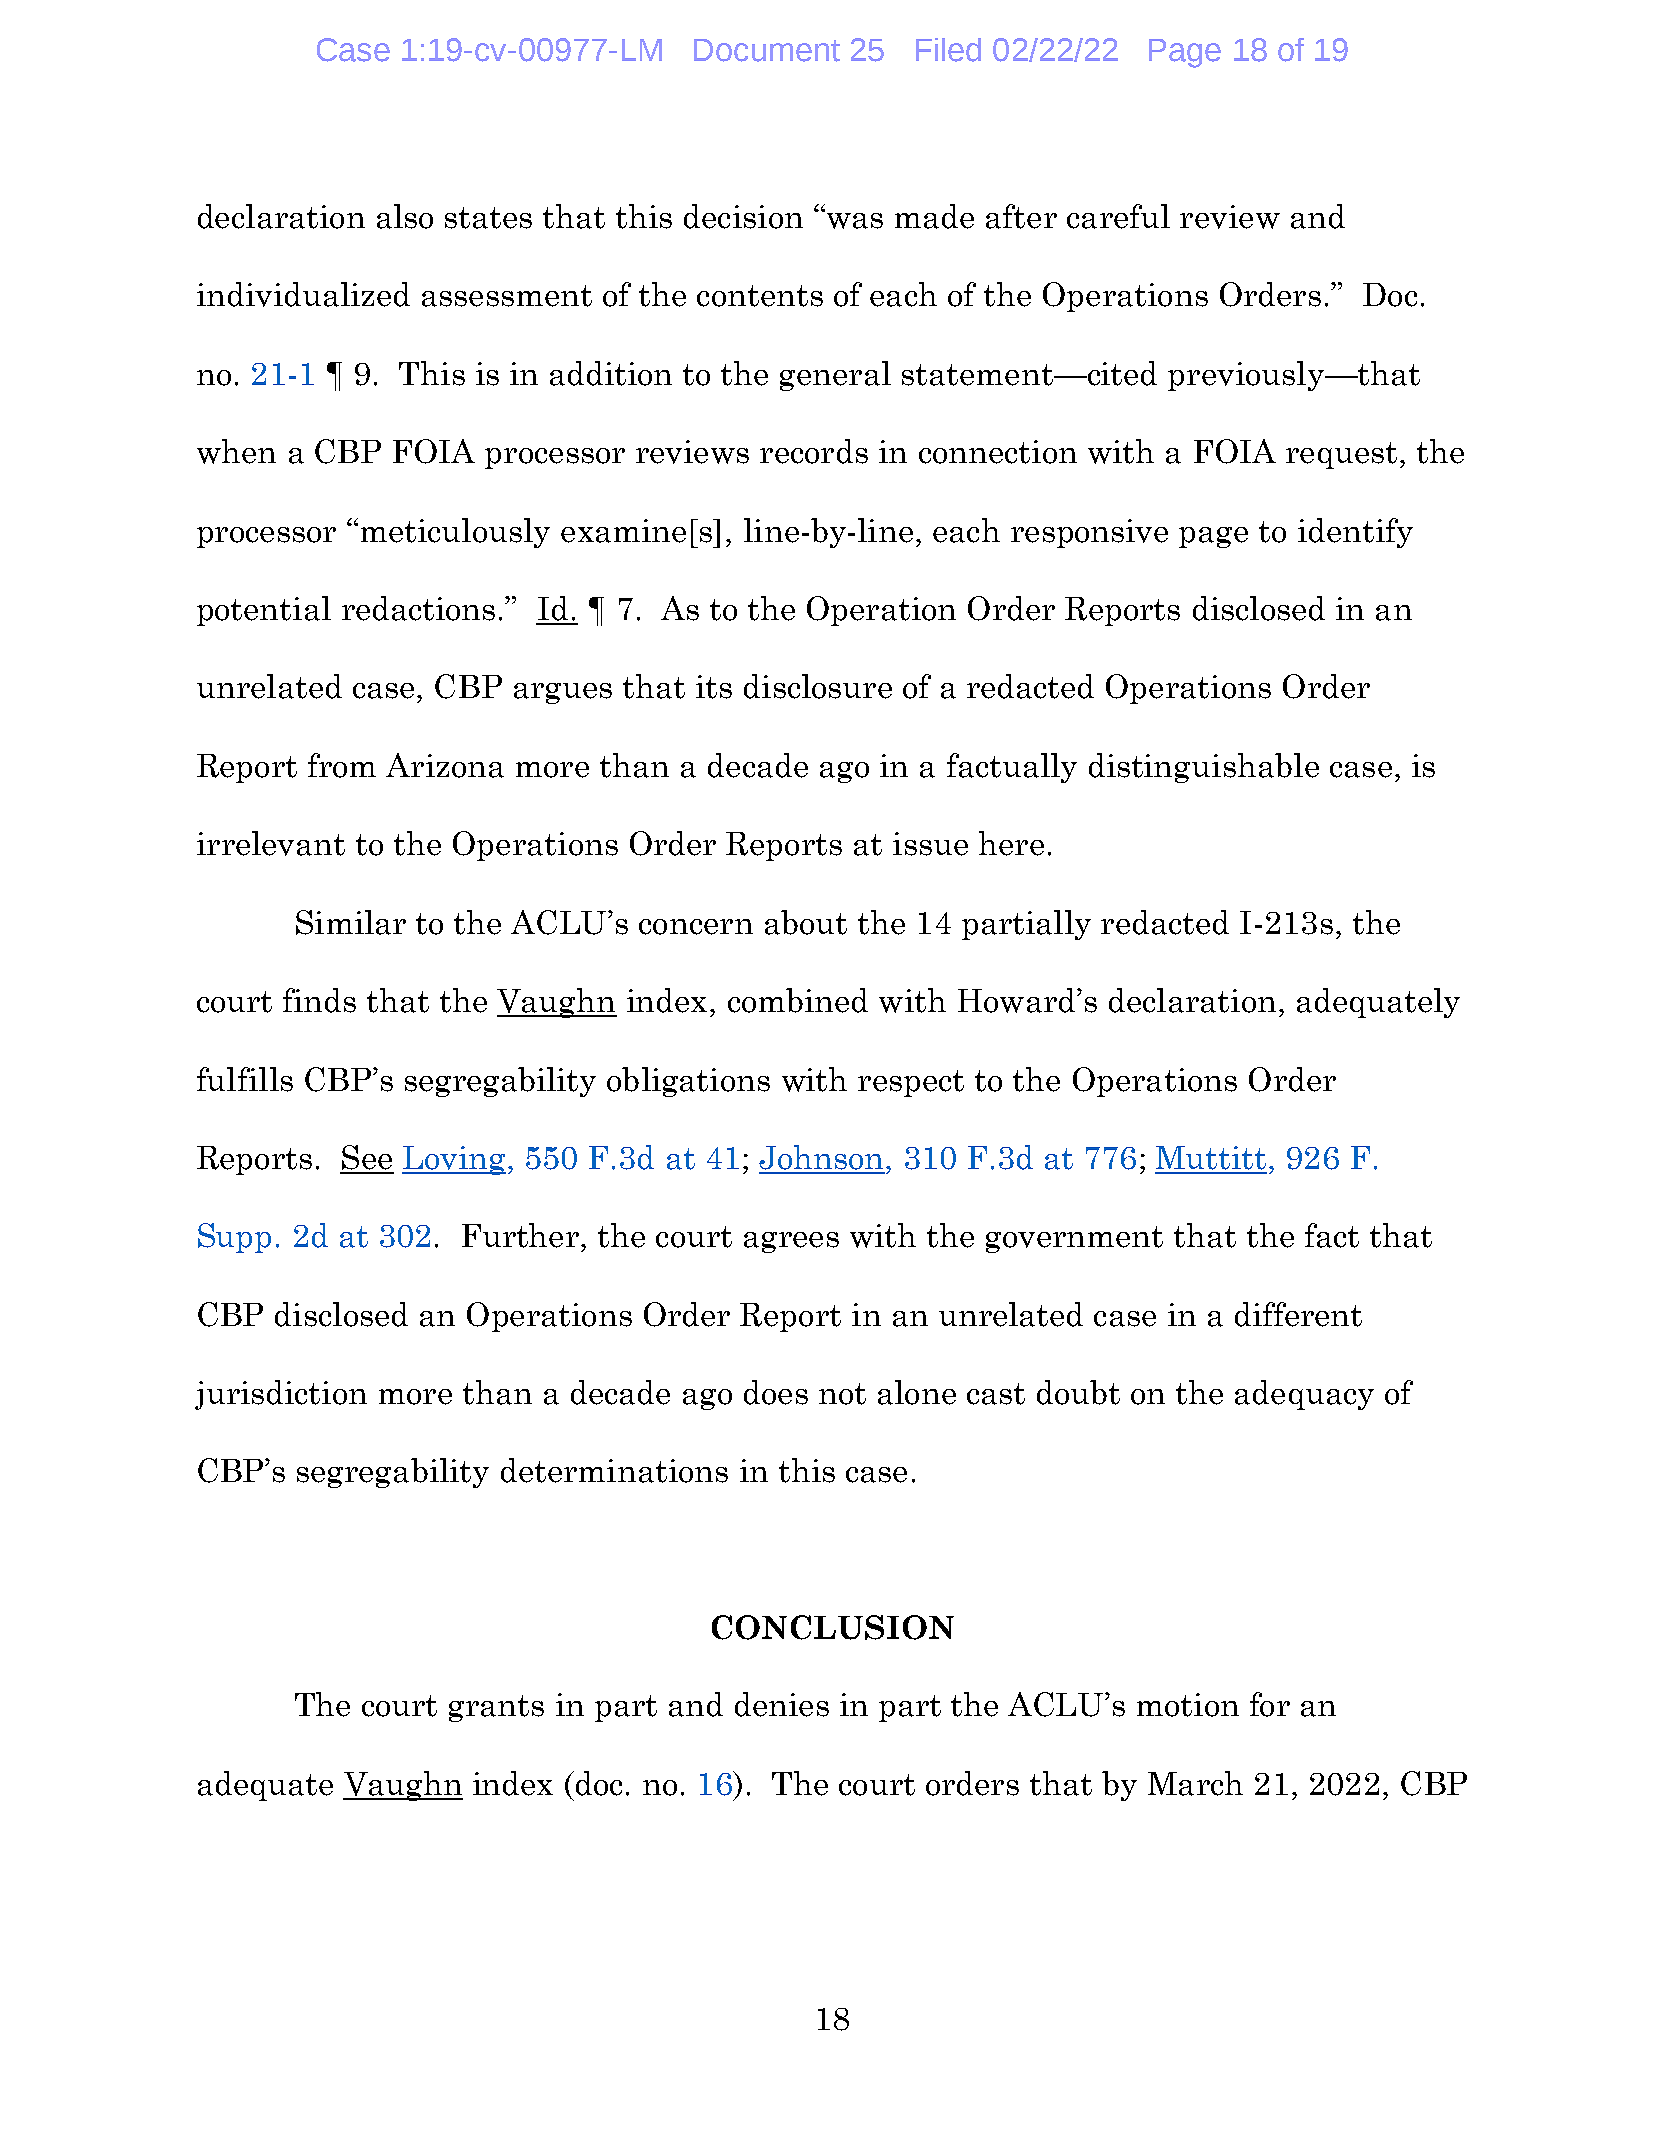 The height and width of the screenshot is (2153, 1664). Describe the element at coordinates (496, 1708) in the screenshot. I see `grants` at that location.
